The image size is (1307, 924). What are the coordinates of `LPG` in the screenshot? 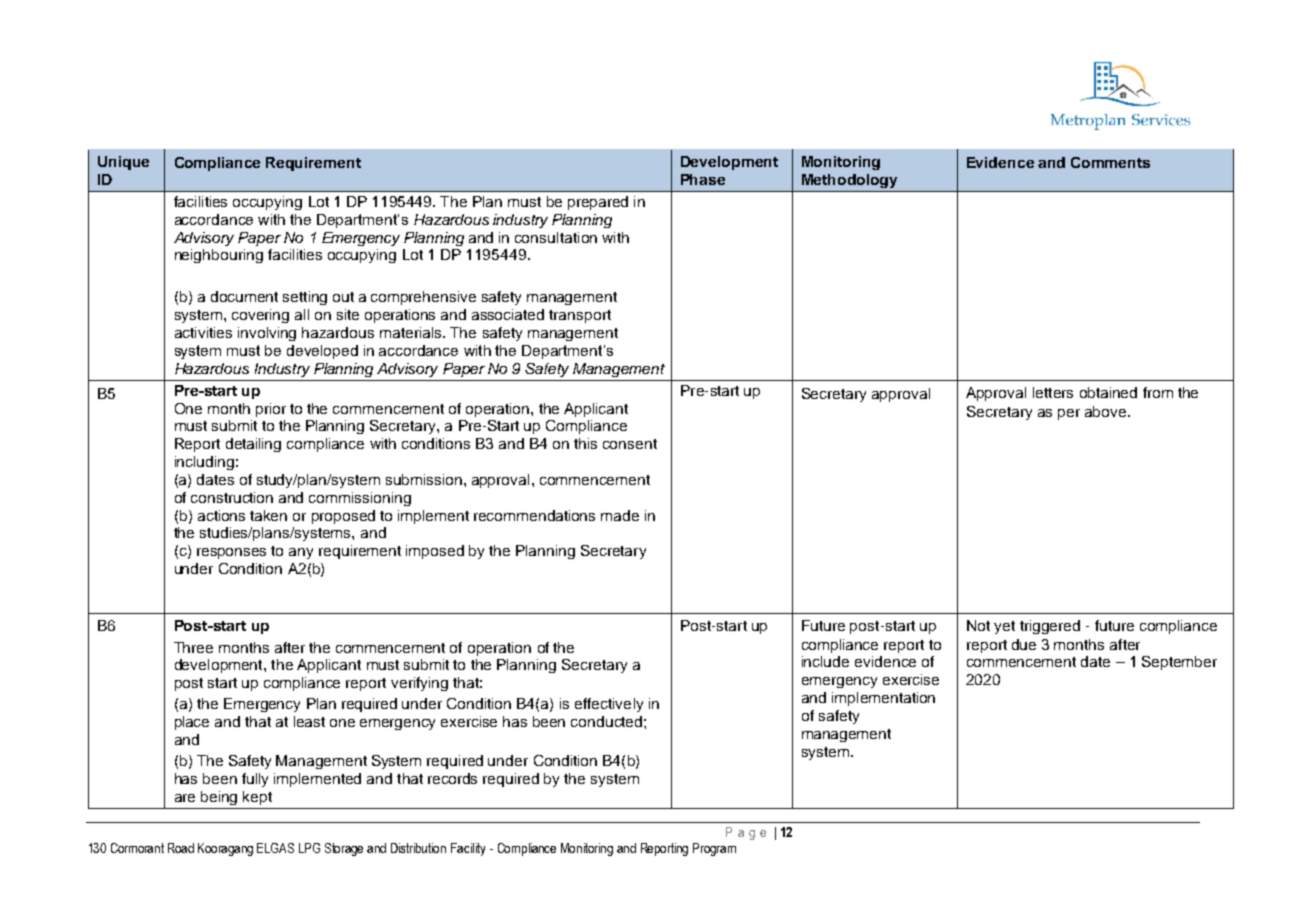 It's located at (309, 848).
